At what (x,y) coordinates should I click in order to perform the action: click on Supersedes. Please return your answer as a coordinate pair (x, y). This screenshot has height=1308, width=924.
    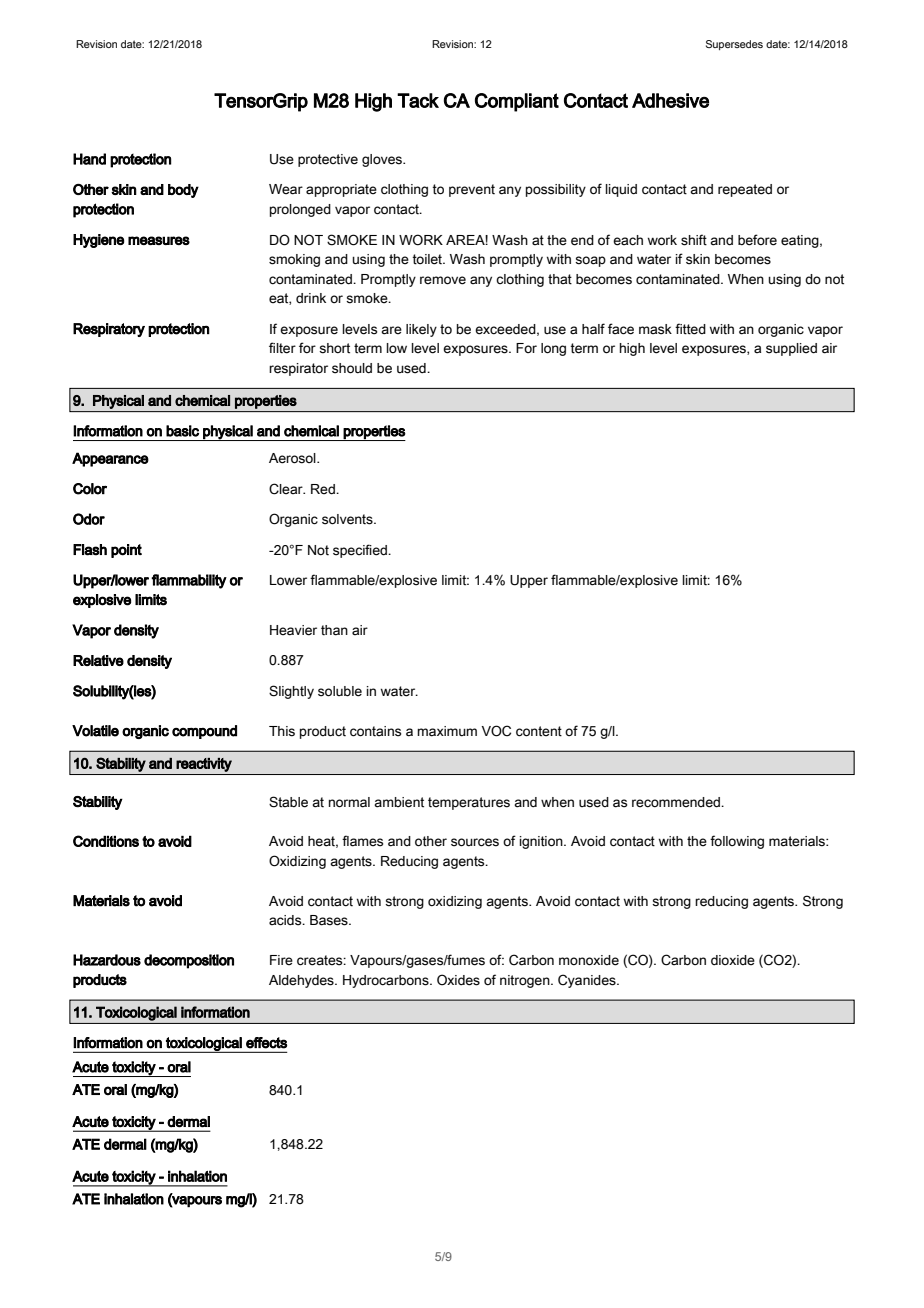
    Looking at the image, I should click on (734, 45).
